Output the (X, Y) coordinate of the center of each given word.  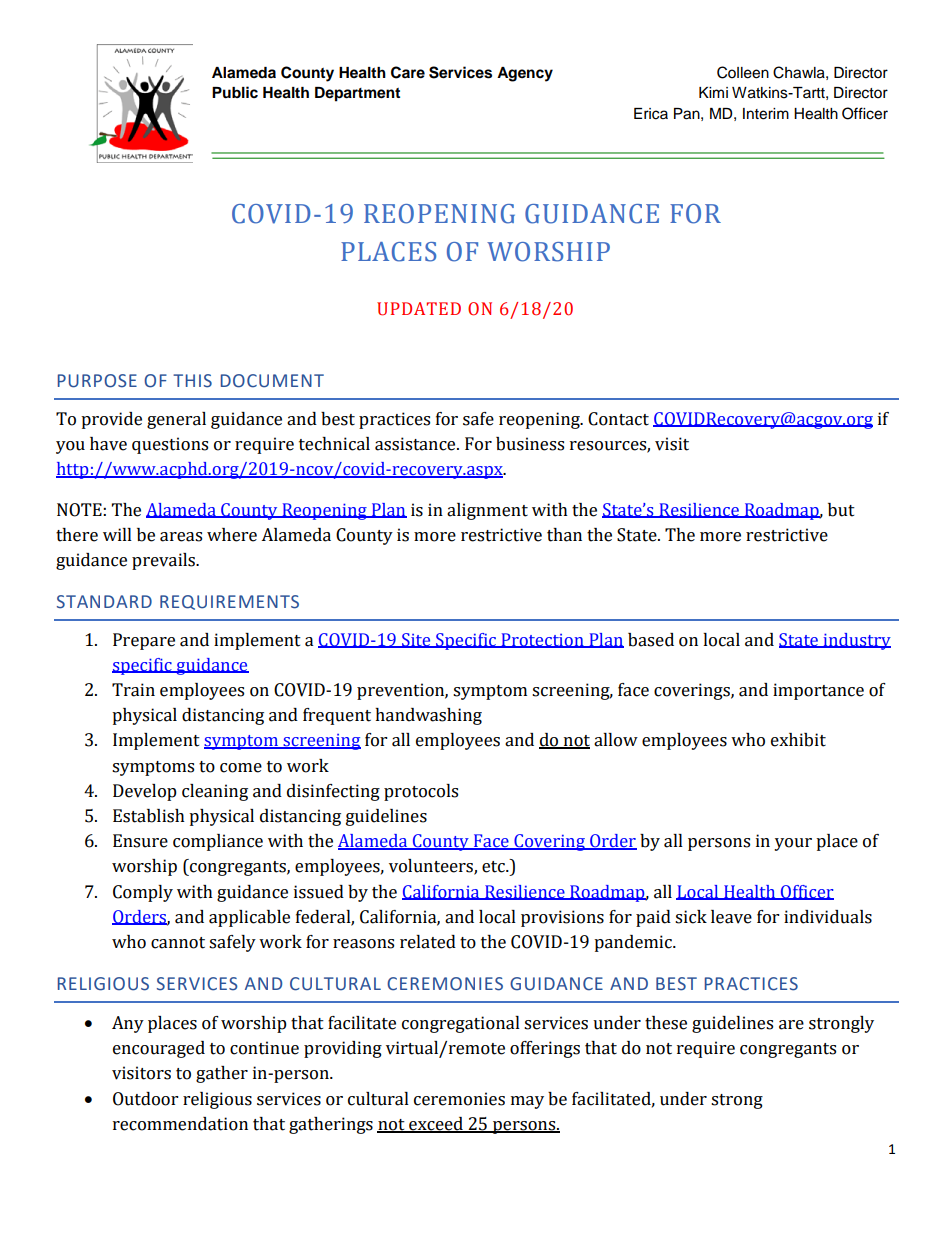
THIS (192, 381)
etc (495, 867)
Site (416, 640)
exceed (436, 1125)
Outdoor (145, 1099)
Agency (525, 74)
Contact (618, 419)
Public (235, 92)
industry (856, 641)
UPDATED (419, 309)
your (793, 844)
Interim (766, 114)
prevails (164, 561)
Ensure (140, 841)
